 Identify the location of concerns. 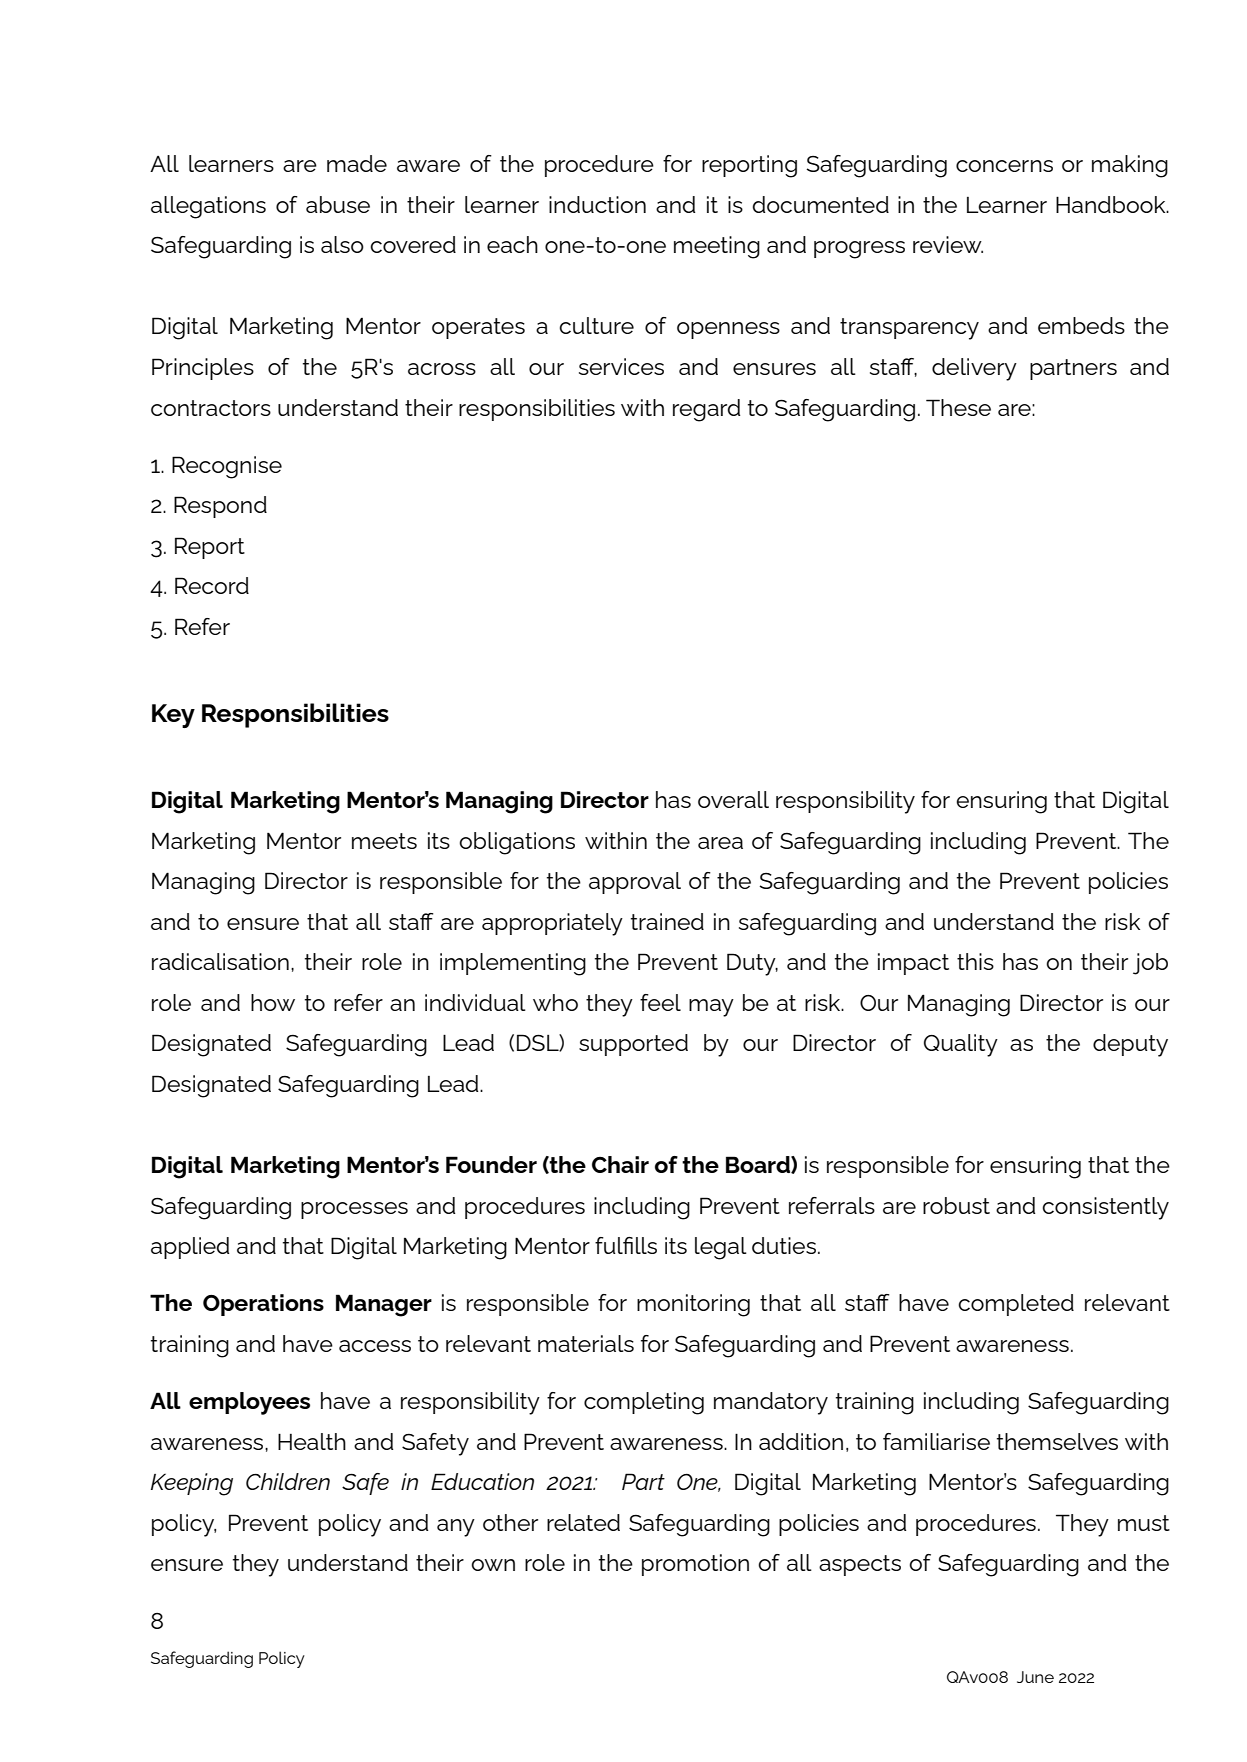
(1004, 166).
